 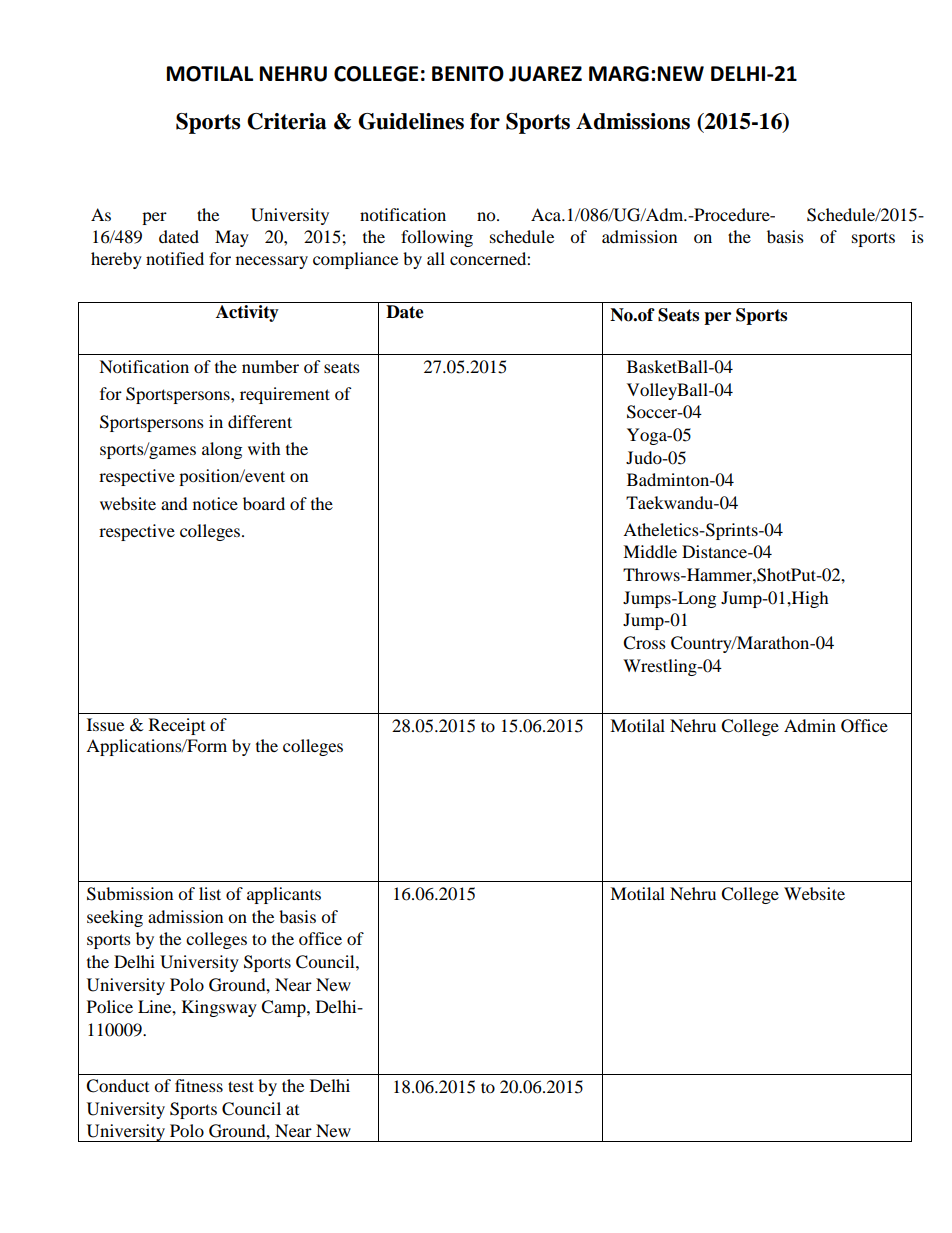 I want to click on Middle, so click(x=650, y=551).
